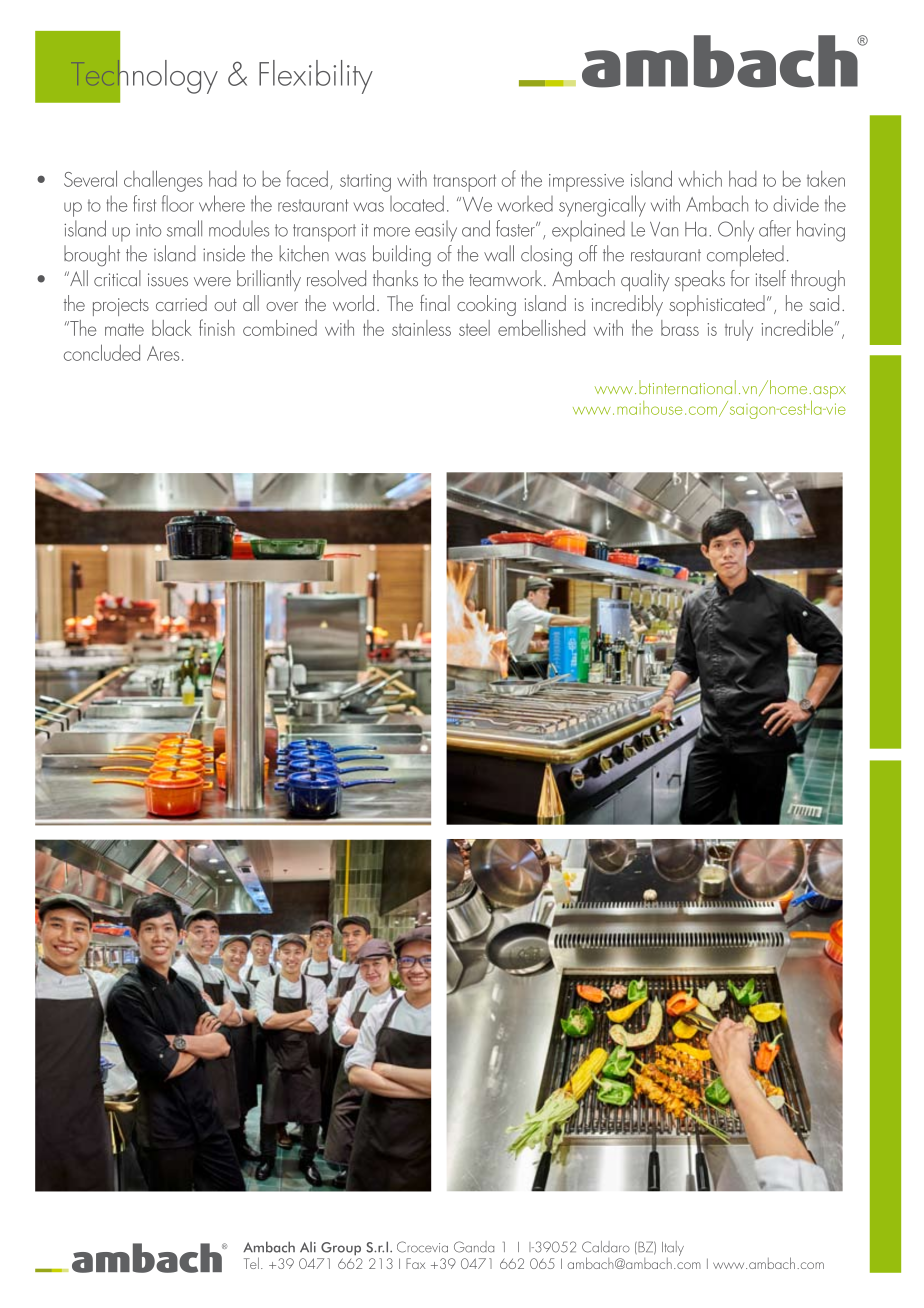 The image size is (924, 1308). I want to click on challenges, so click(163, 181).
